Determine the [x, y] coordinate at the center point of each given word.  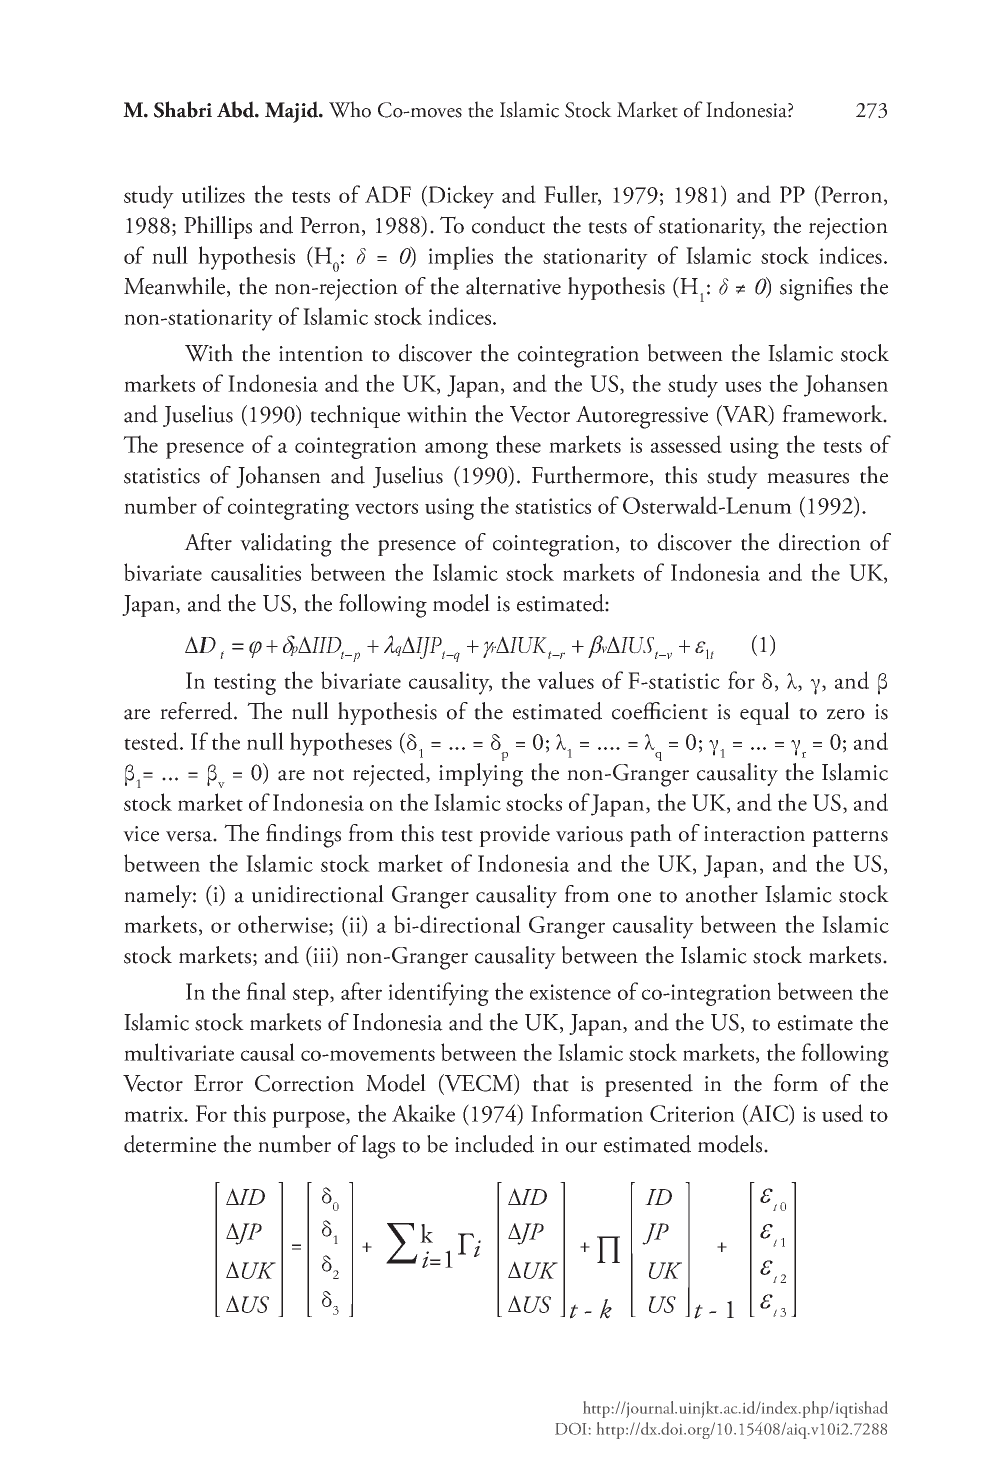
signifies [816, 289]
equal [765, 713]
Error [218, 1083]
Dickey [460, 197]
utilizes [213, 194]
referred [197, 711]
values [565, 680]
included [494, 1144]
